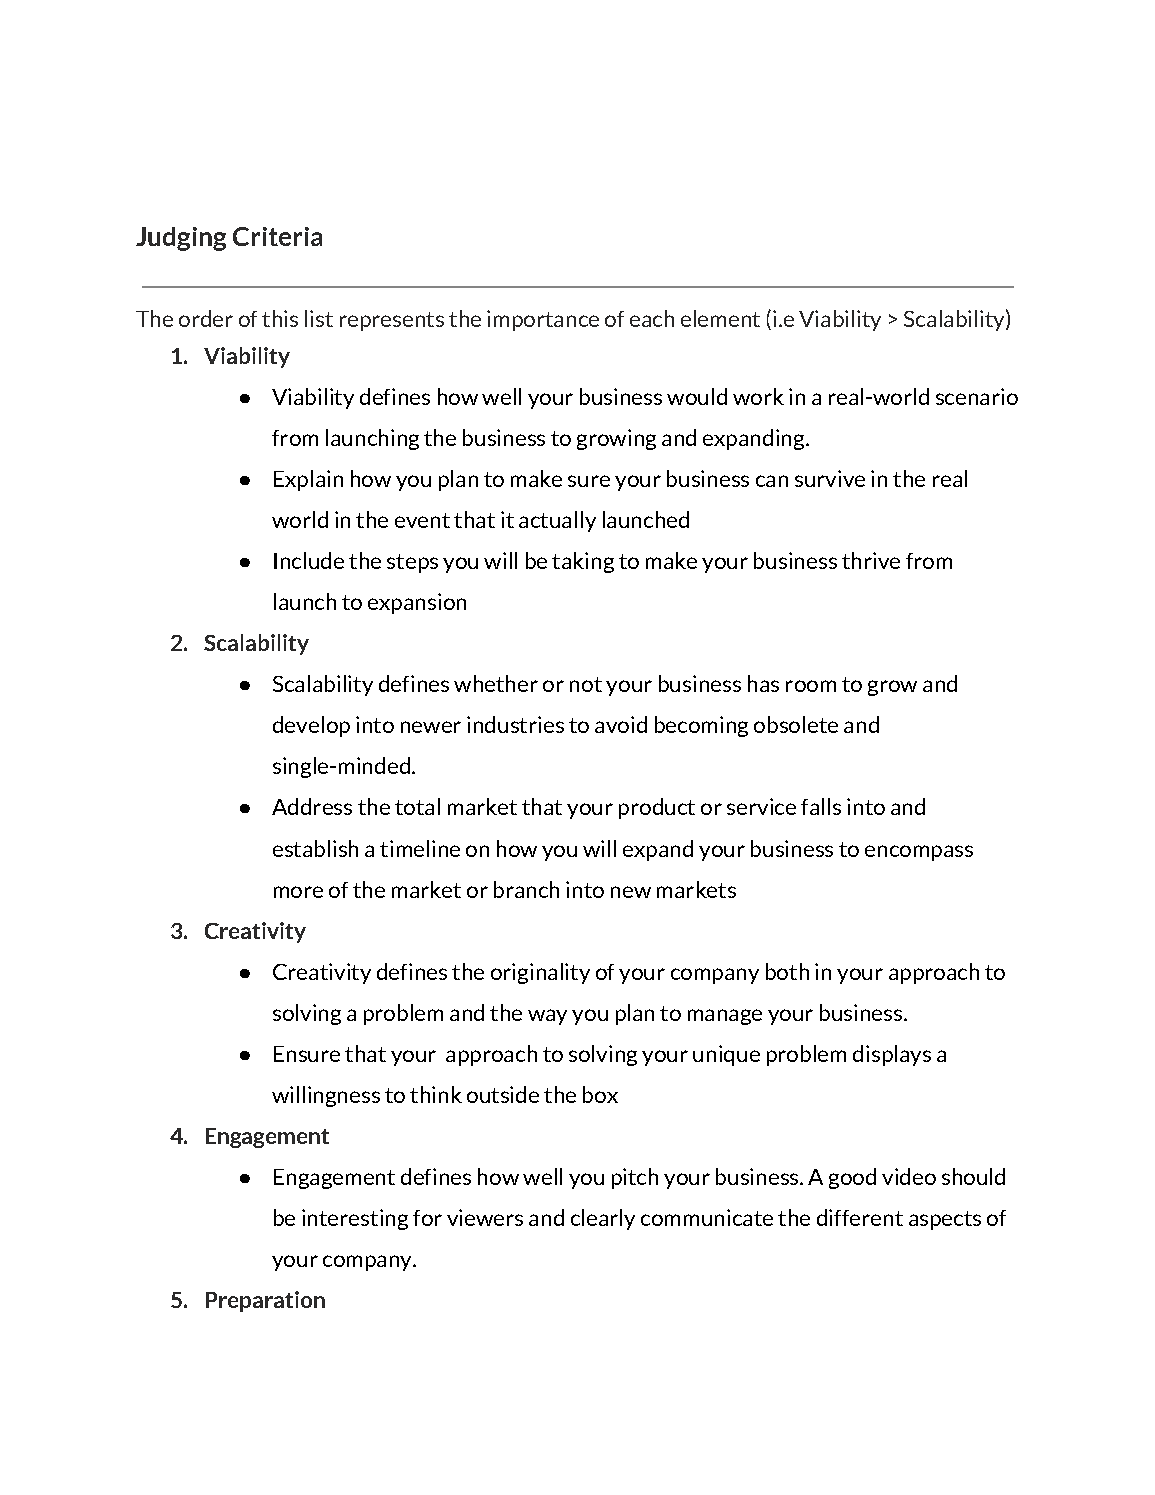 Image resolution: width=1155 pixels, height=1495 pixels. What do you see at coordinates (860, 1217) in the image?
I see `different` at bounding box center [860, 1217].
